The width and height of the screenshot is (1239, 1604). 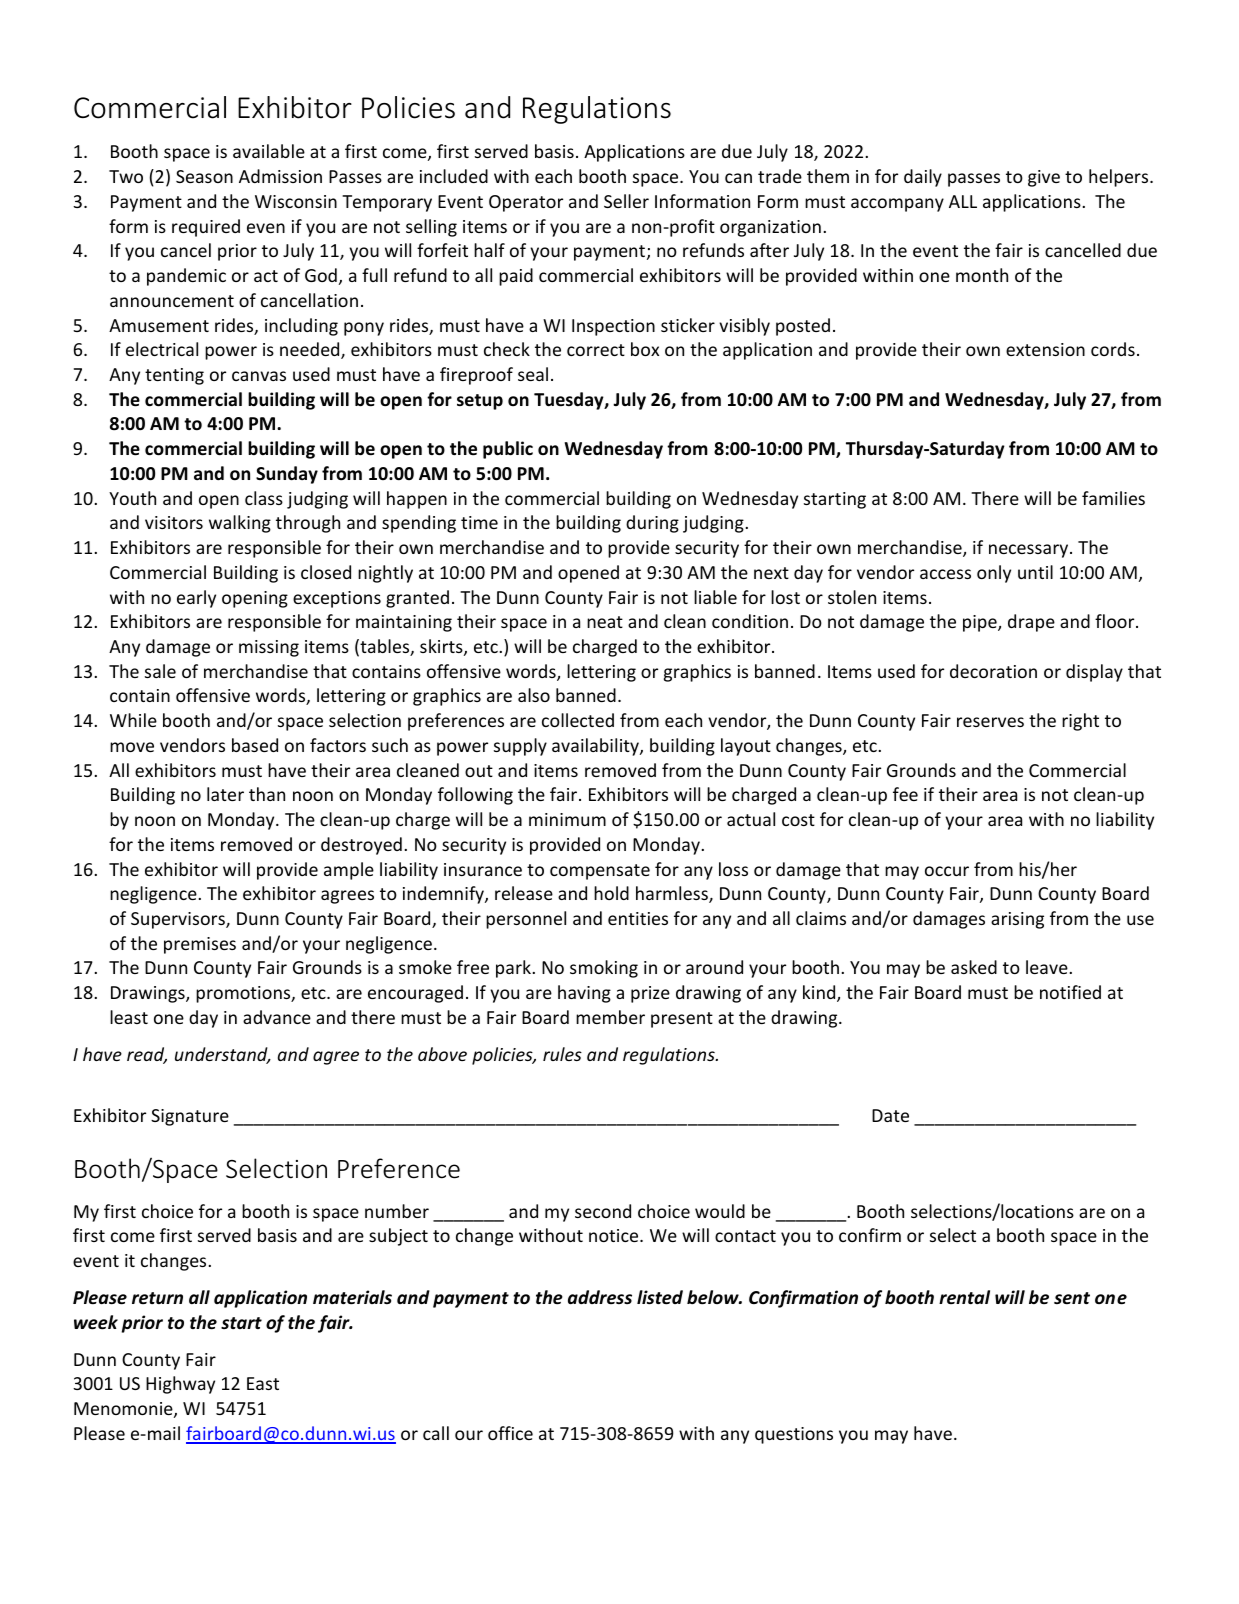 What do you see at coordinates (225, 794) in the screenshot?
I see `later` at bounding box center [225, 794].
